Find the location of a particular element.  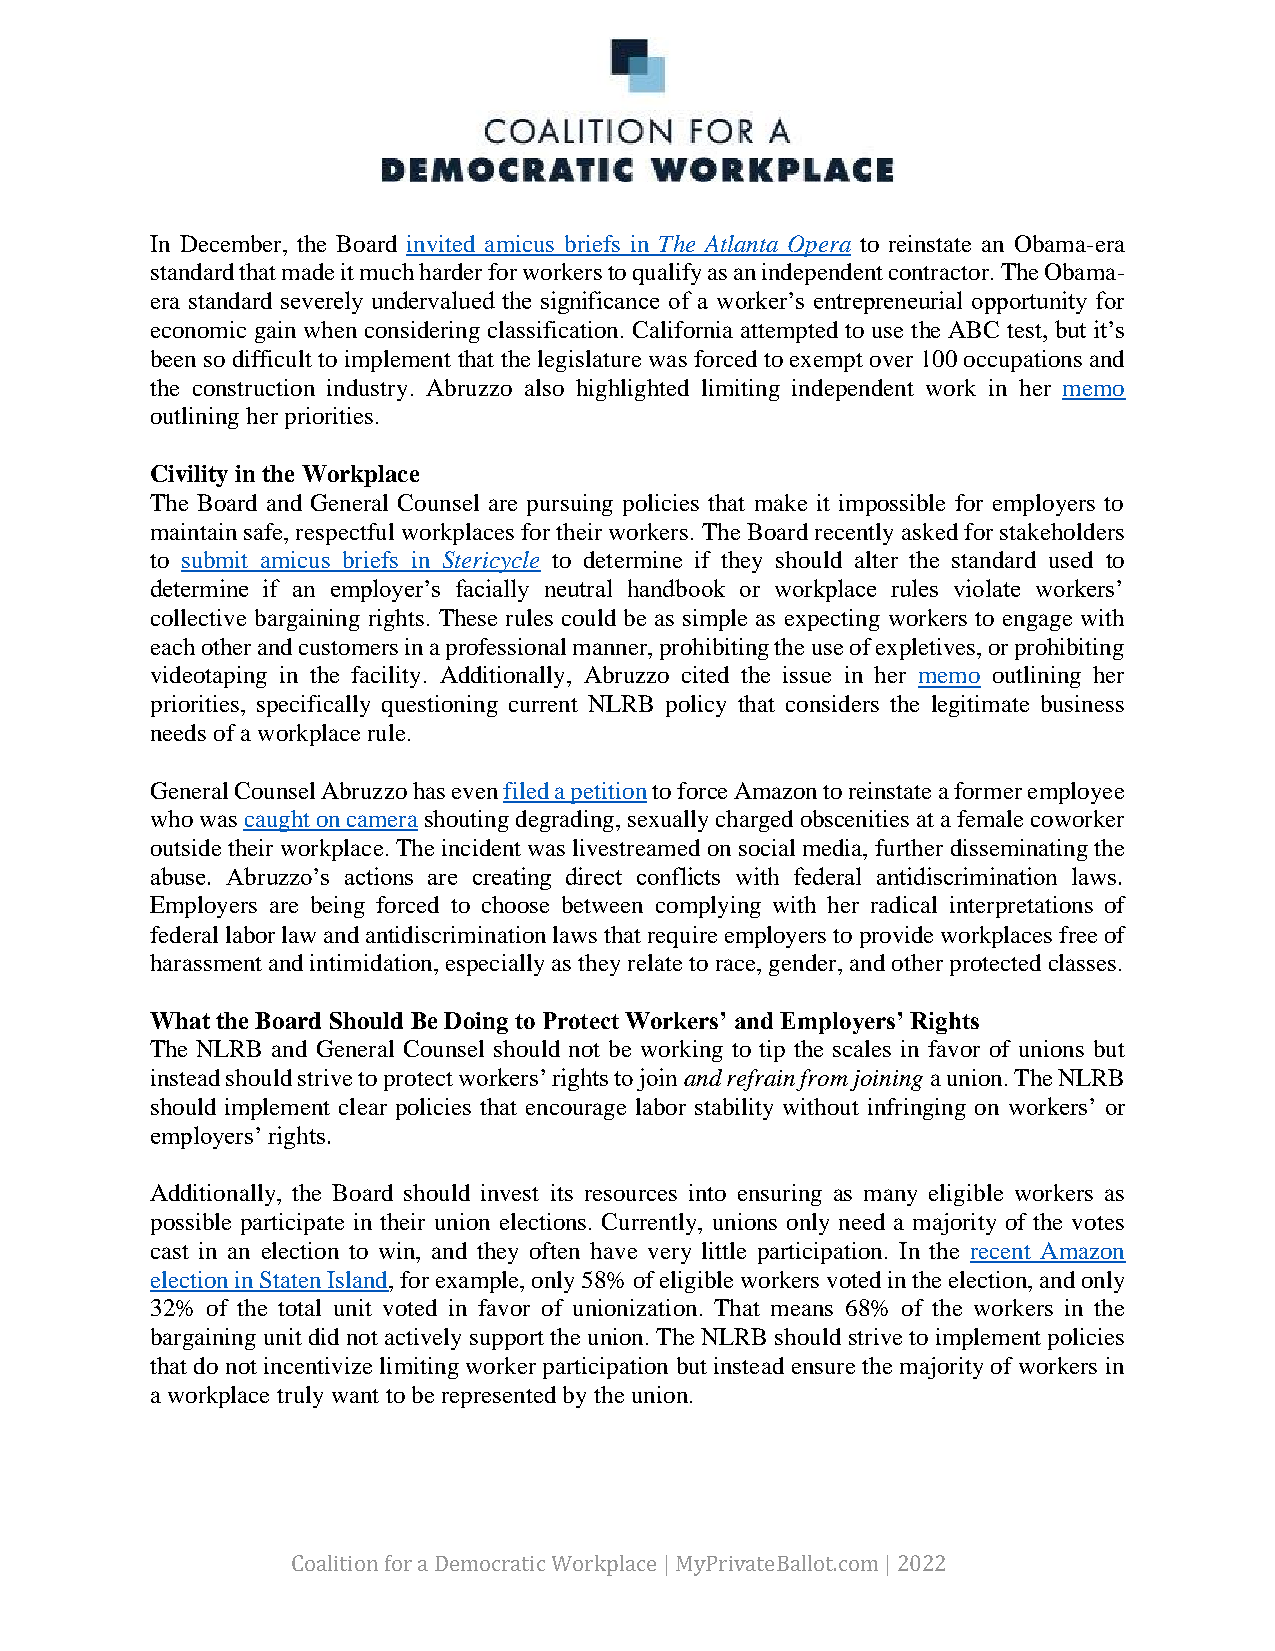

legitimate is located at coordinates (980, 706).
